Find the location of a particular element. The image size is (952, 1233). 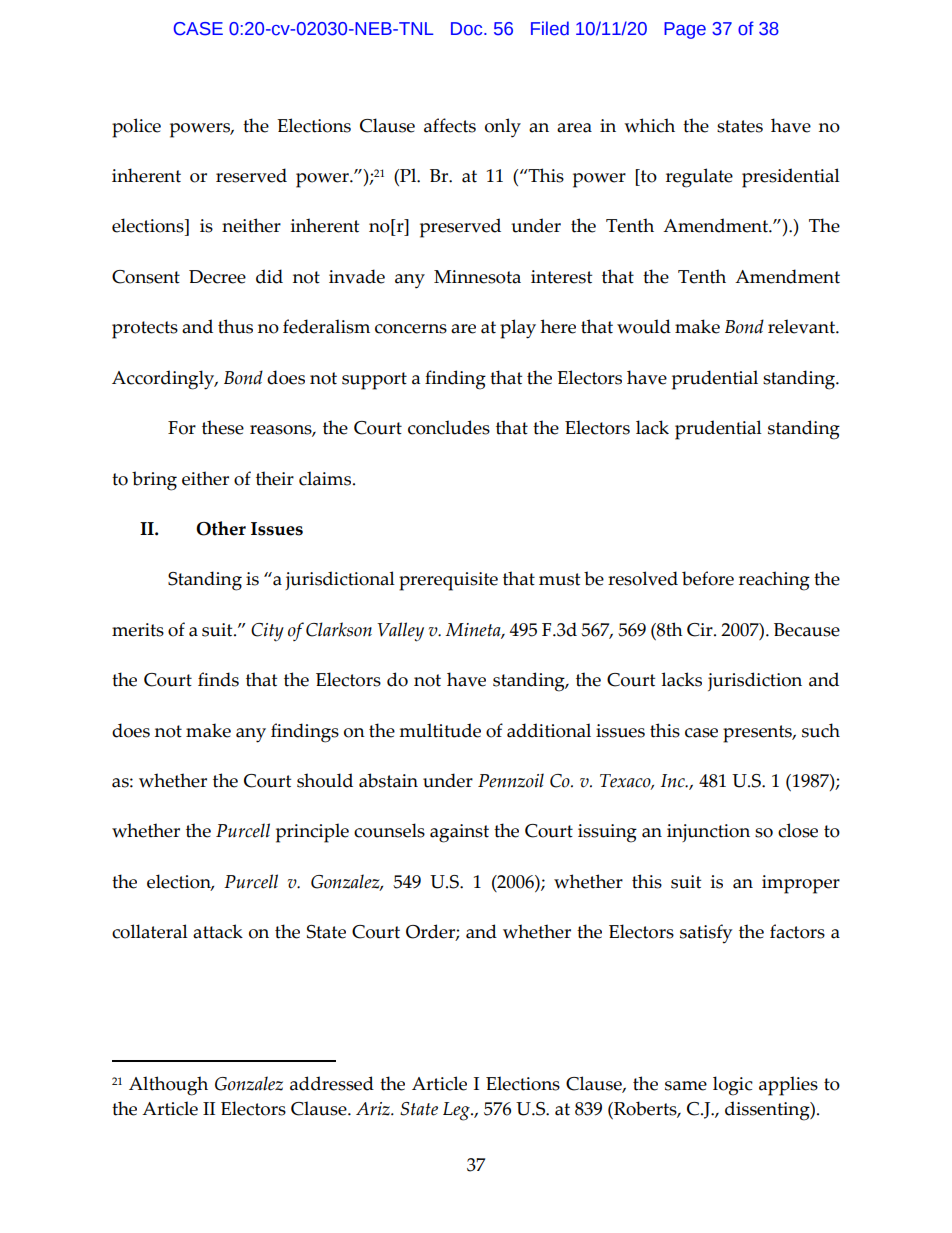

Other is located at coordinates (221, 528).
